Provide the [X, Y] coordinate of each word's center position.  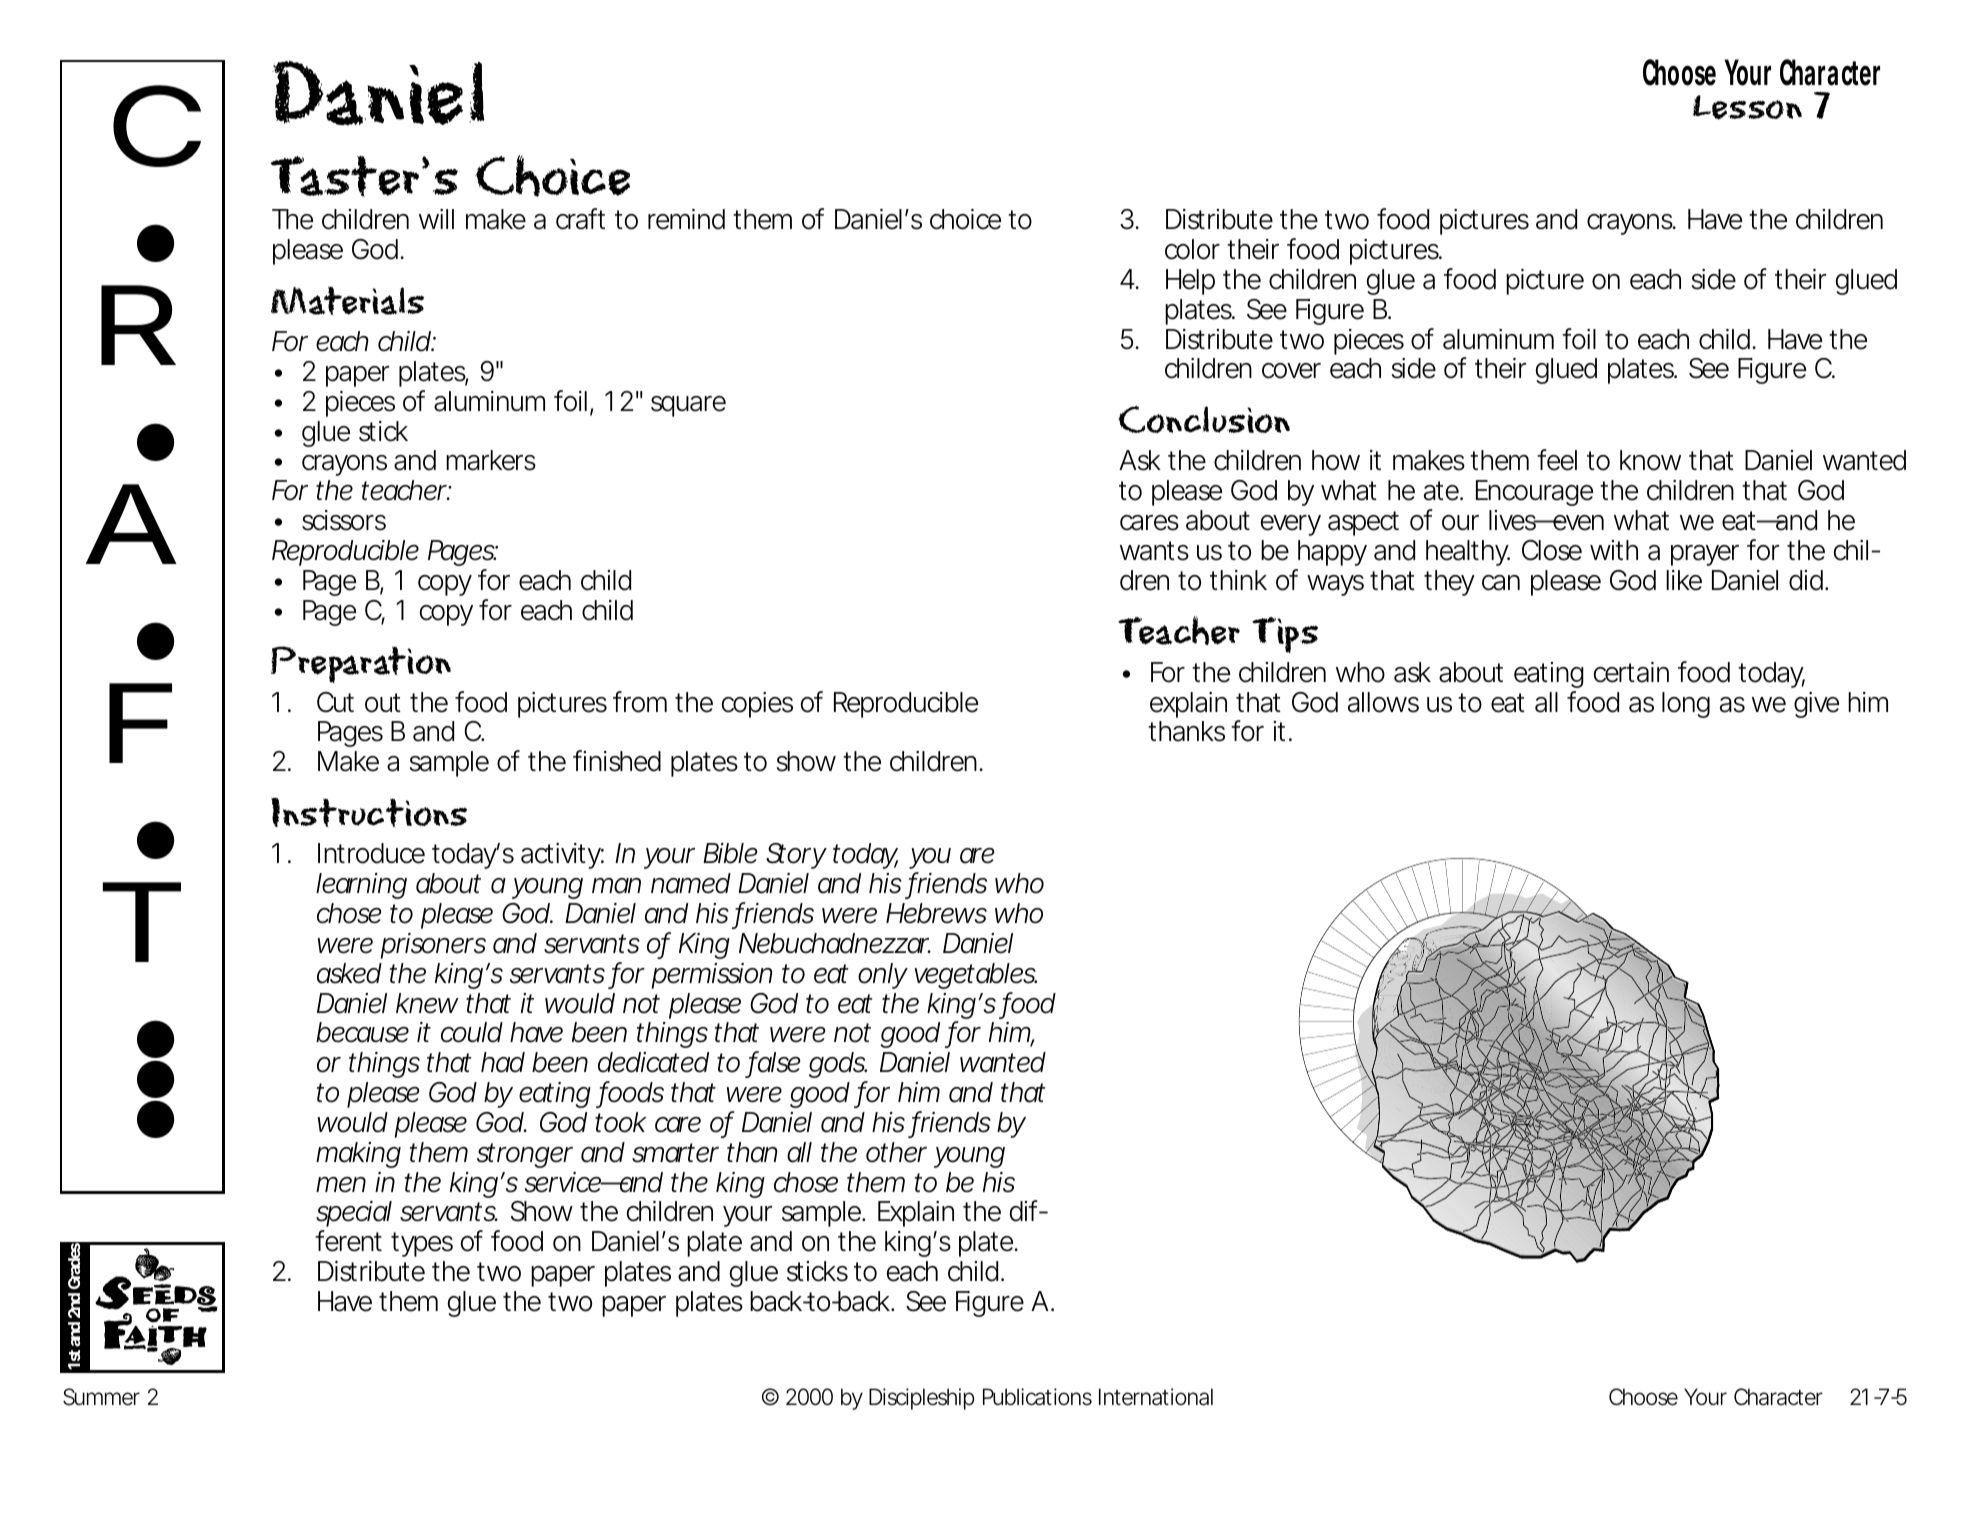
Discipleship [921, 1399]
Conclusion [1204, 419]
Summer [101, 1397]
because [362, 1032]
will [436, 219]
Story [796, 856]
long [1686, 705]
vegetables [975, 976]
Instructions [369, 812]
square [688, 406]
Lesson [1747, 107]
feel [1557, 460]
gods [838, 1067]
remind [686, 219]
